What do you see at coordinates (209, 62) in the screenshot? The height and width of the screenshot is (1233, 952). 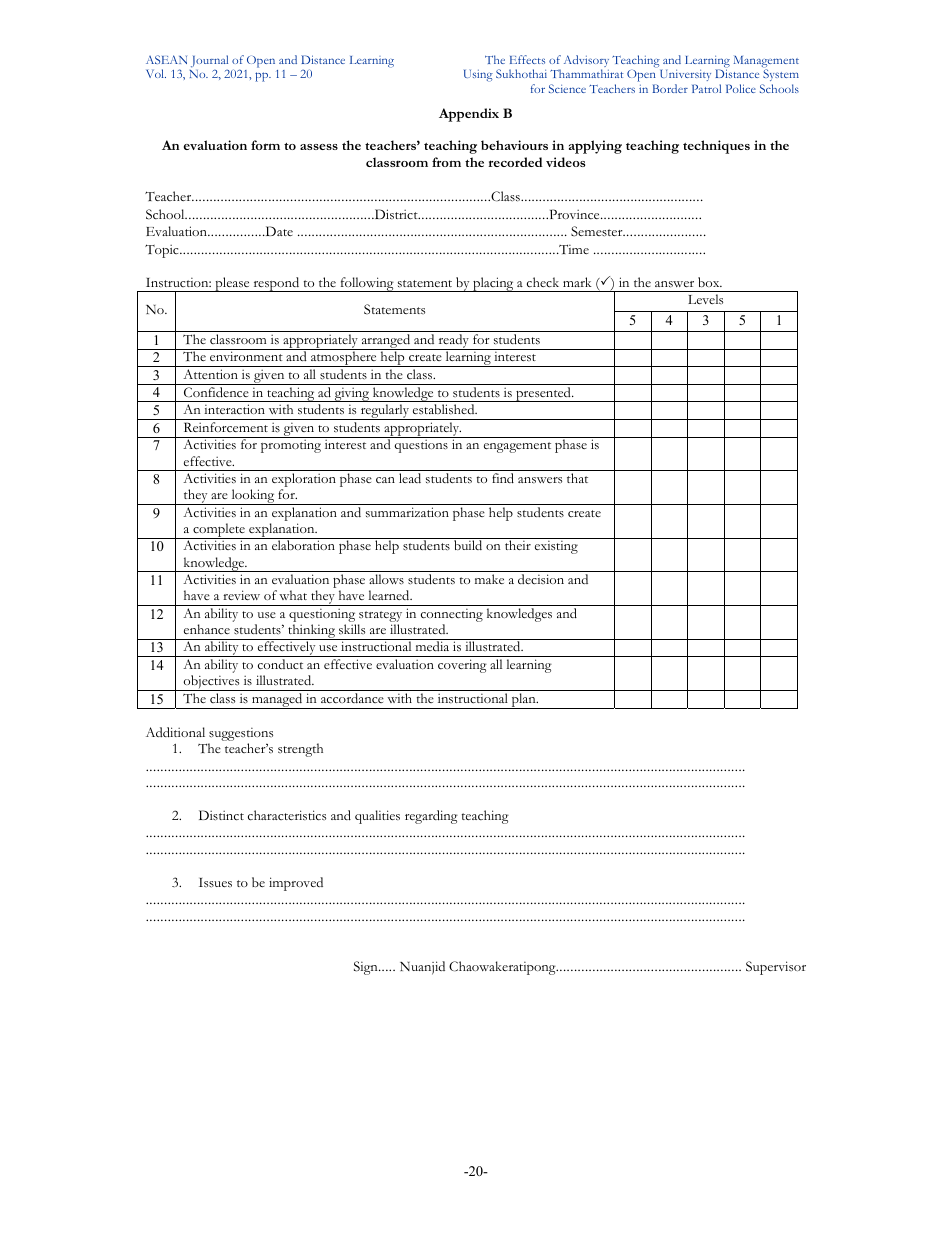 I see `Journal` at bounding box center [209, 62].
